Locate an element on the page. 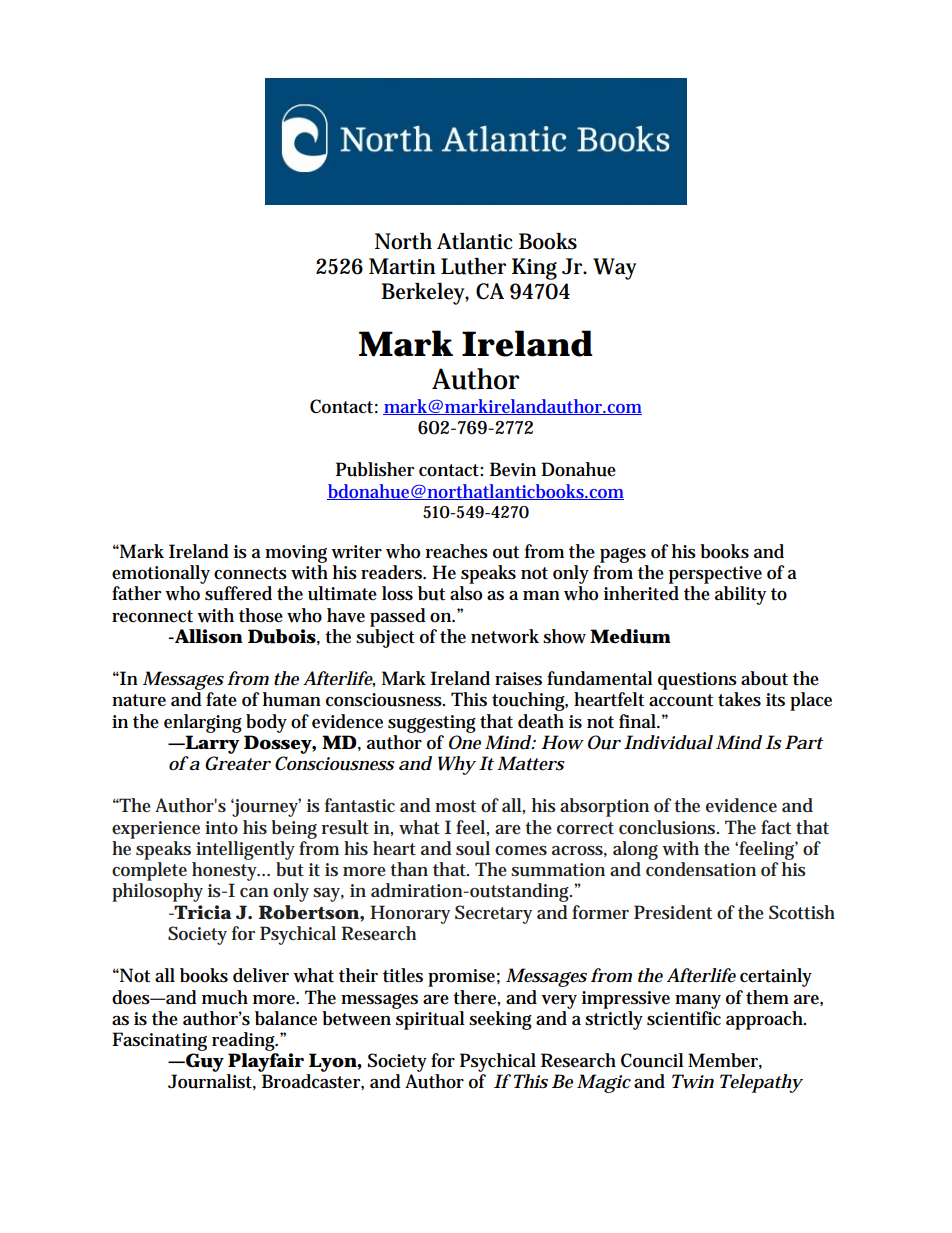 Image resolution: width=952 pixels, height=1233 pixels. Martin is located at coordinates (402, 266).
